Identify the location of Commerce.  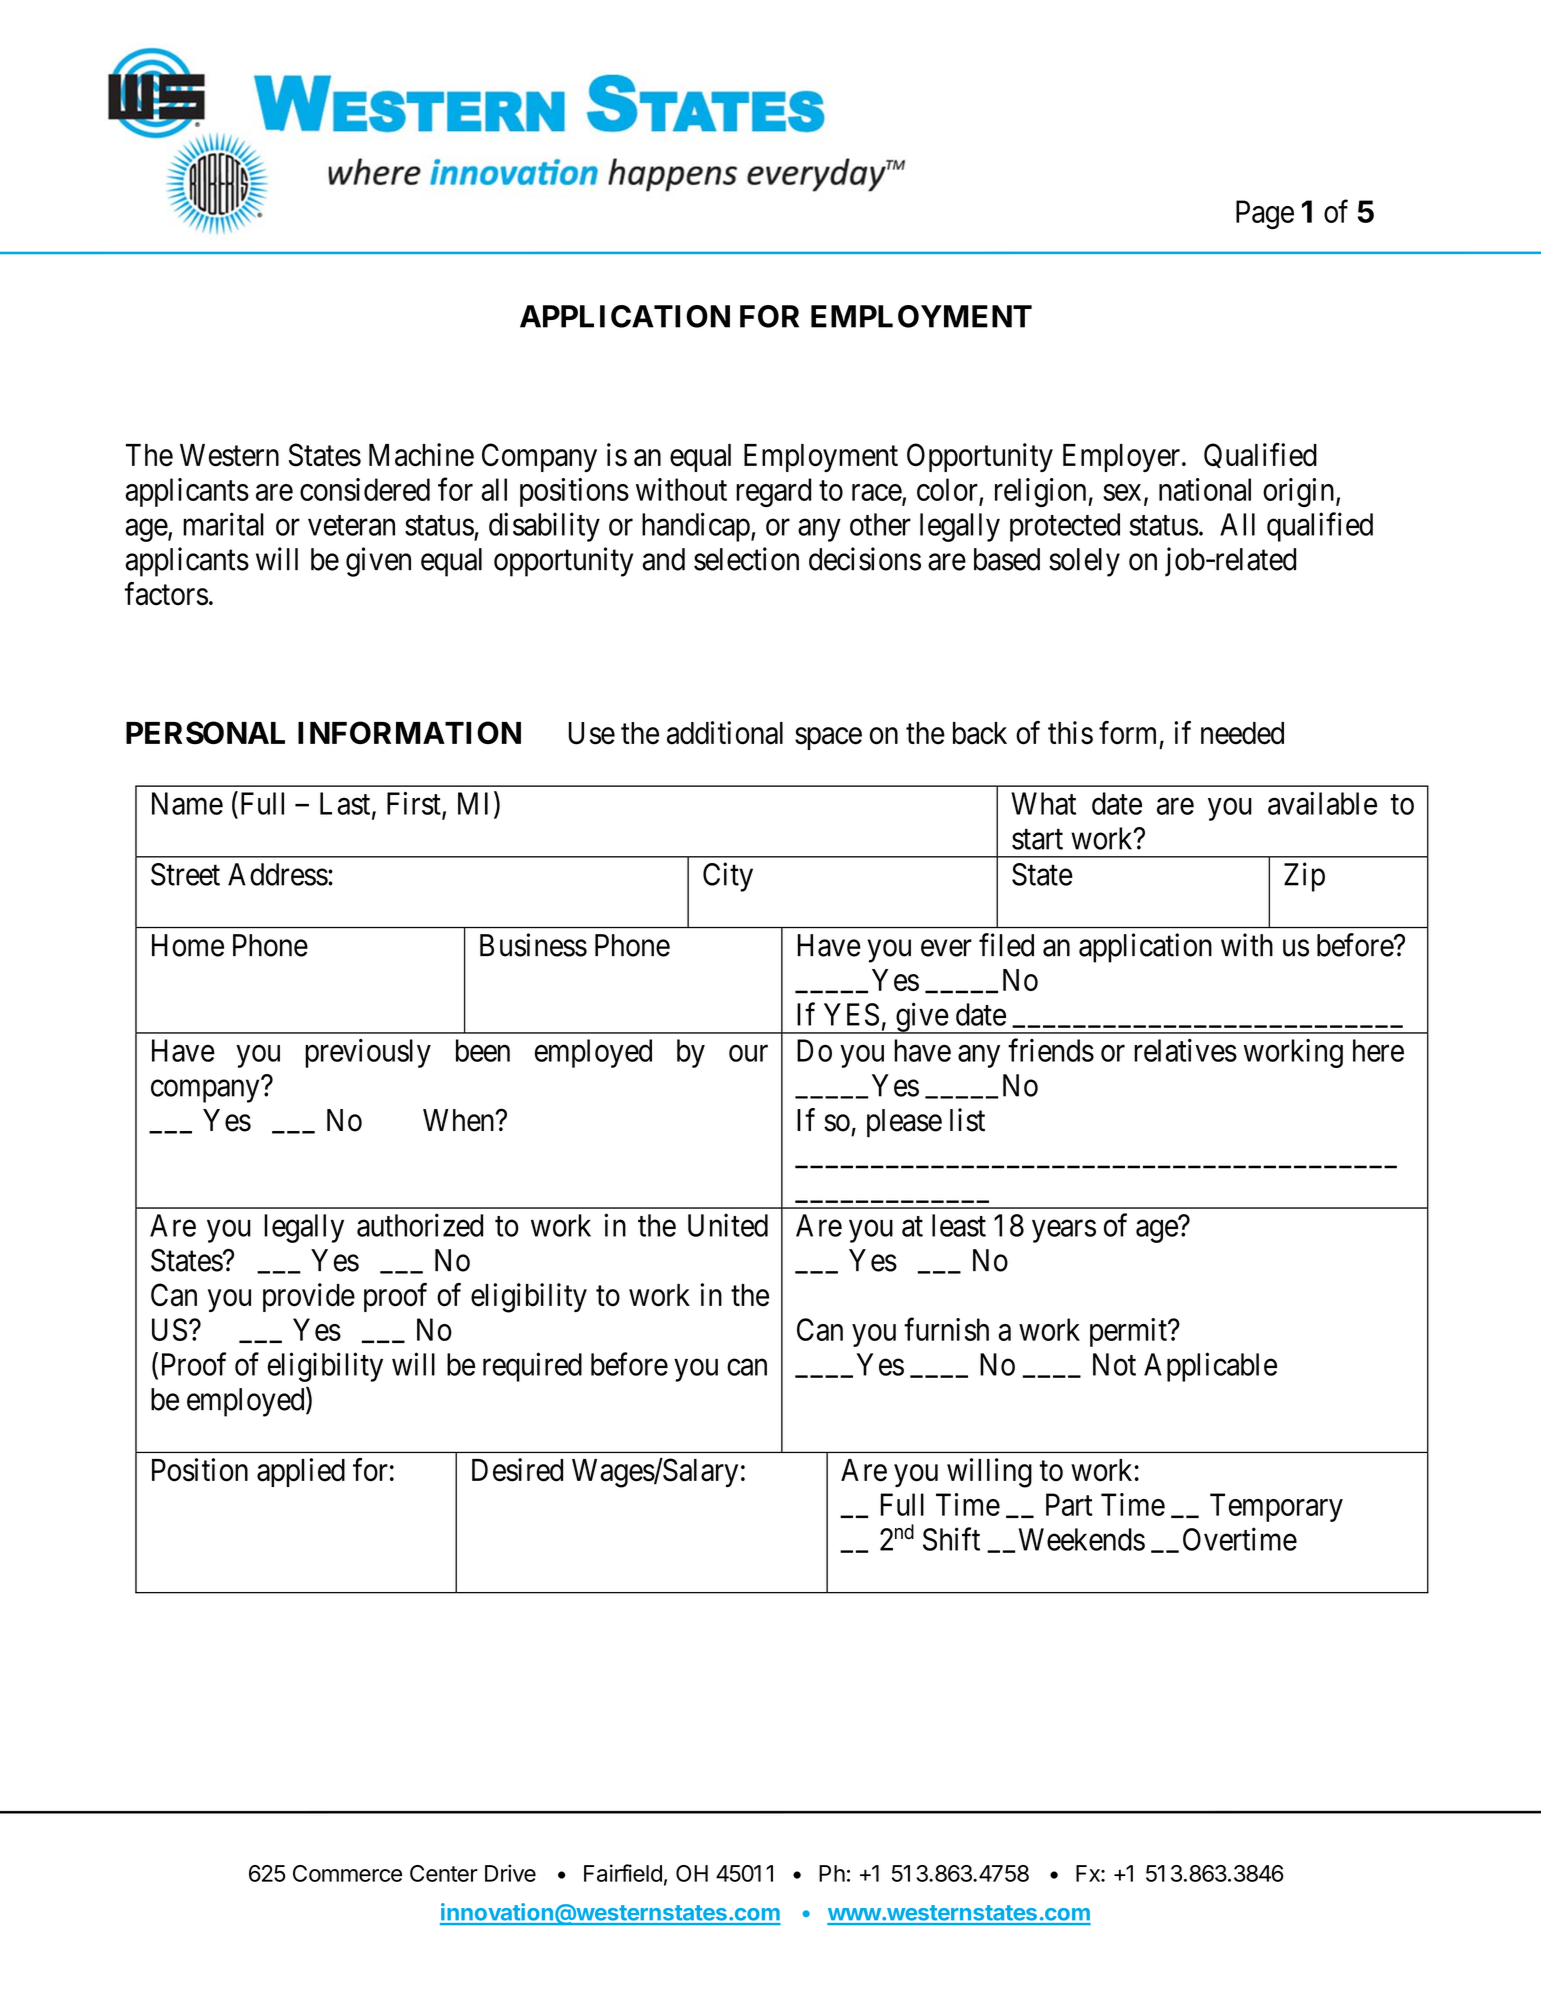
(347, 1873).
